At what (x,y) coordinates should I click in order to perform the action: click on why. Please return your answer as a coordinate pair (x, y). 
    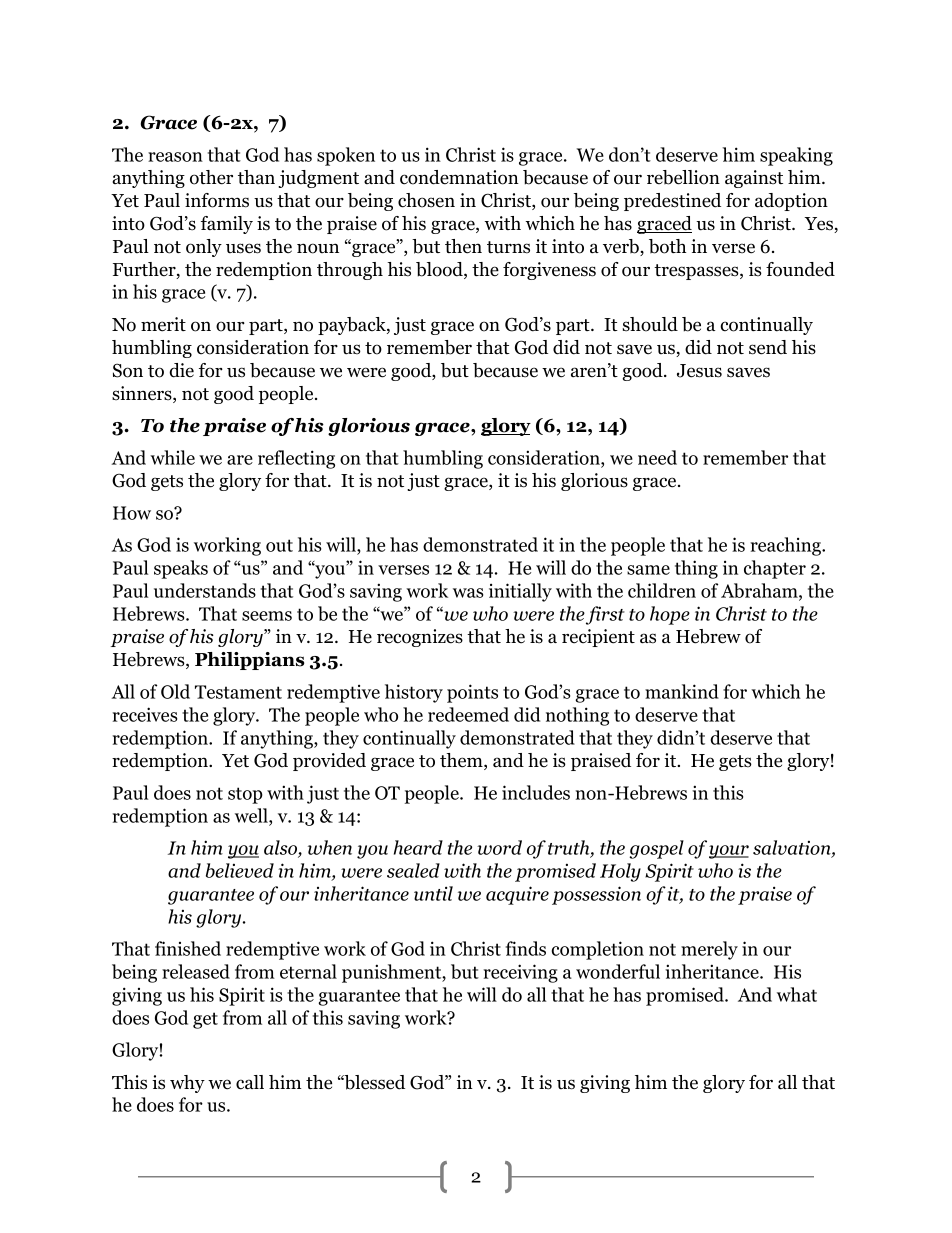
    Looking at the image, I should click on (187, 1084).
